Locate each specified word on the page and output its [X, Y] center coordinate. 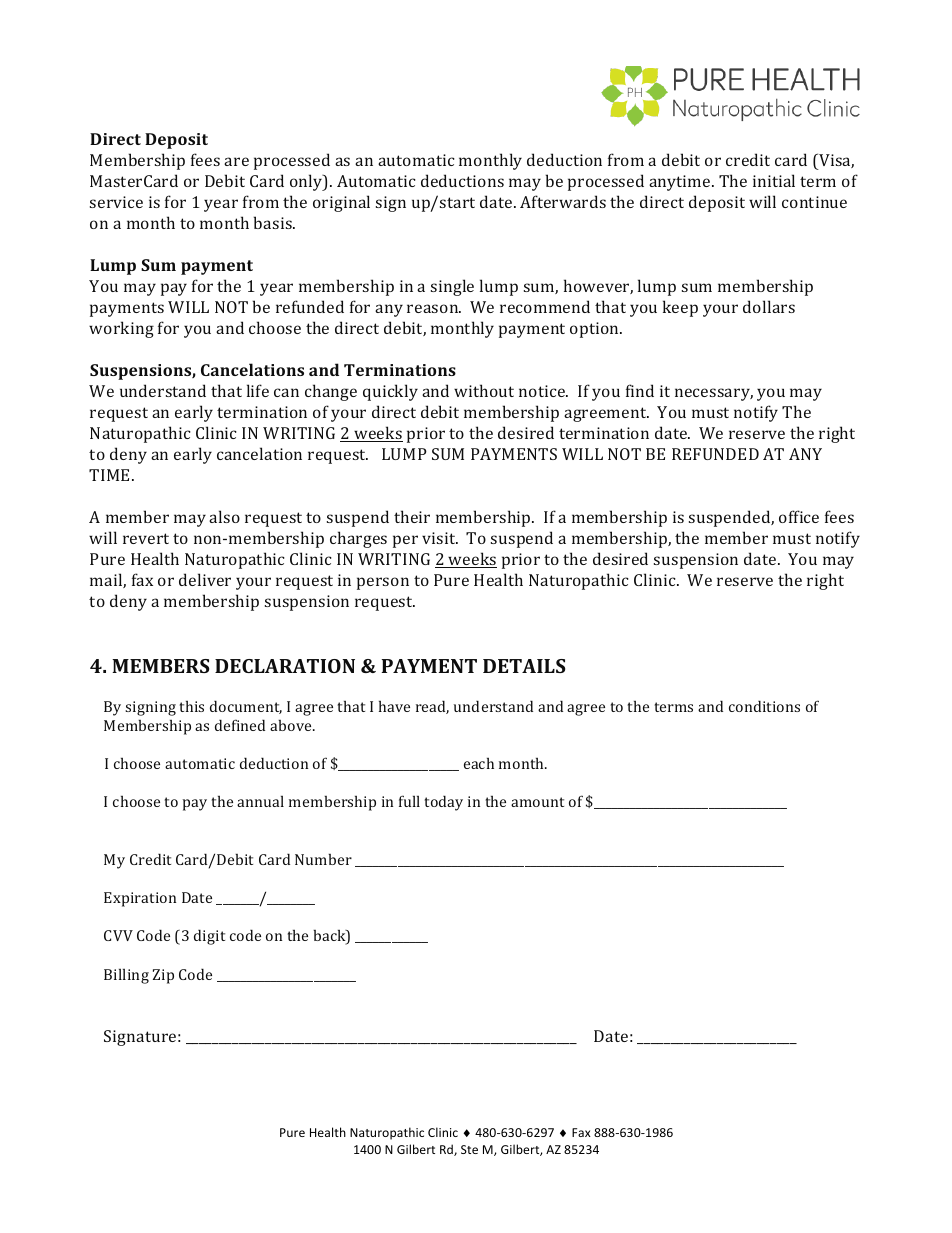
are [236, 161]
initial [774, 180]
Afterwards [563, 201]
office [799, 516]
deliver [205, 579]
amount [537, 802]
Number [323, 859]
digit [209, 937]
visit [440, 538]
